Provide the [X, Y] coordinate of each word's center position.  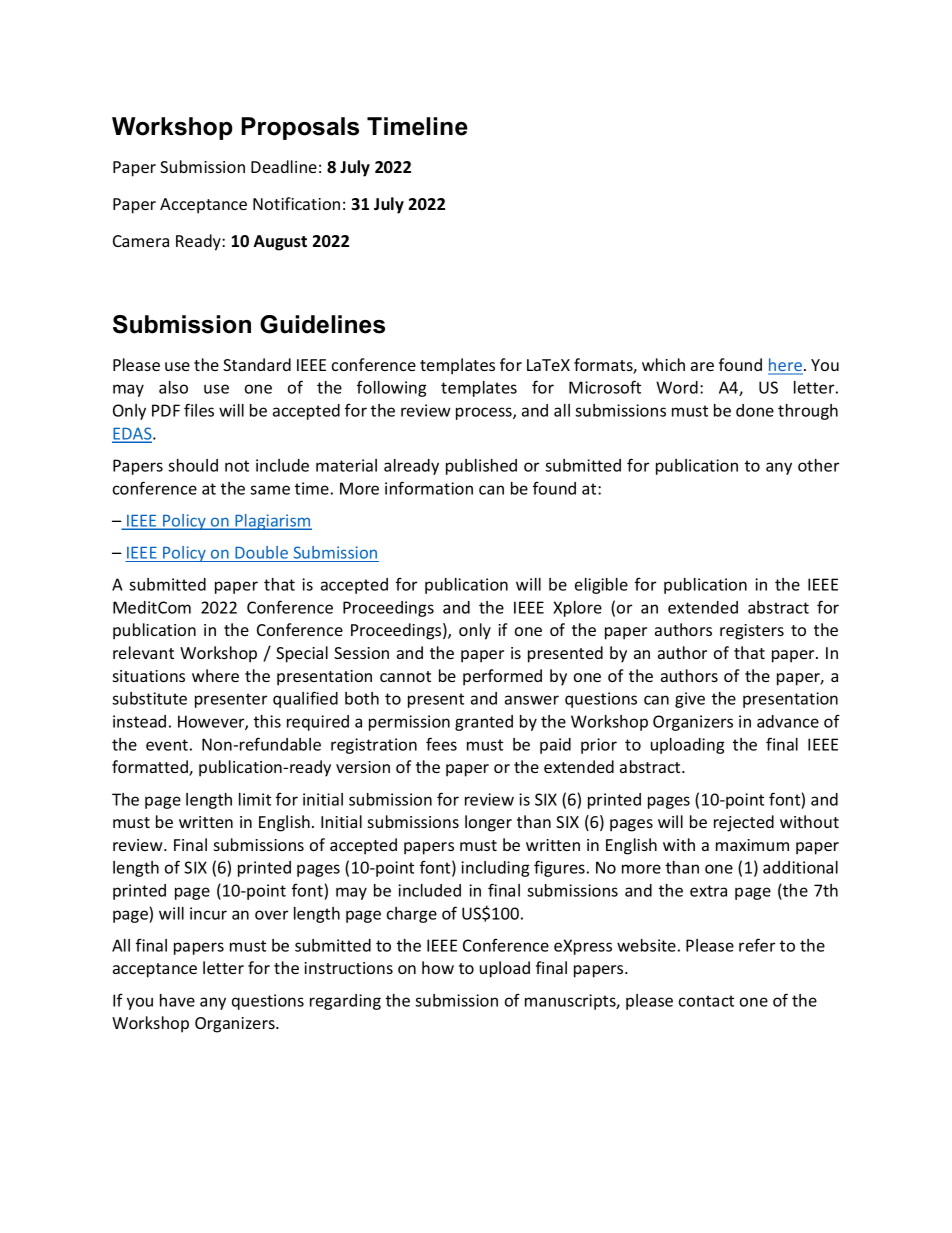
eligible [601, 586]
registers [752, 632]
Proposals [300, 128]
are [702, 366]
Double [261, 552]
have [177, 1000]
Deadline [284, 166]
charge [412, 915]
